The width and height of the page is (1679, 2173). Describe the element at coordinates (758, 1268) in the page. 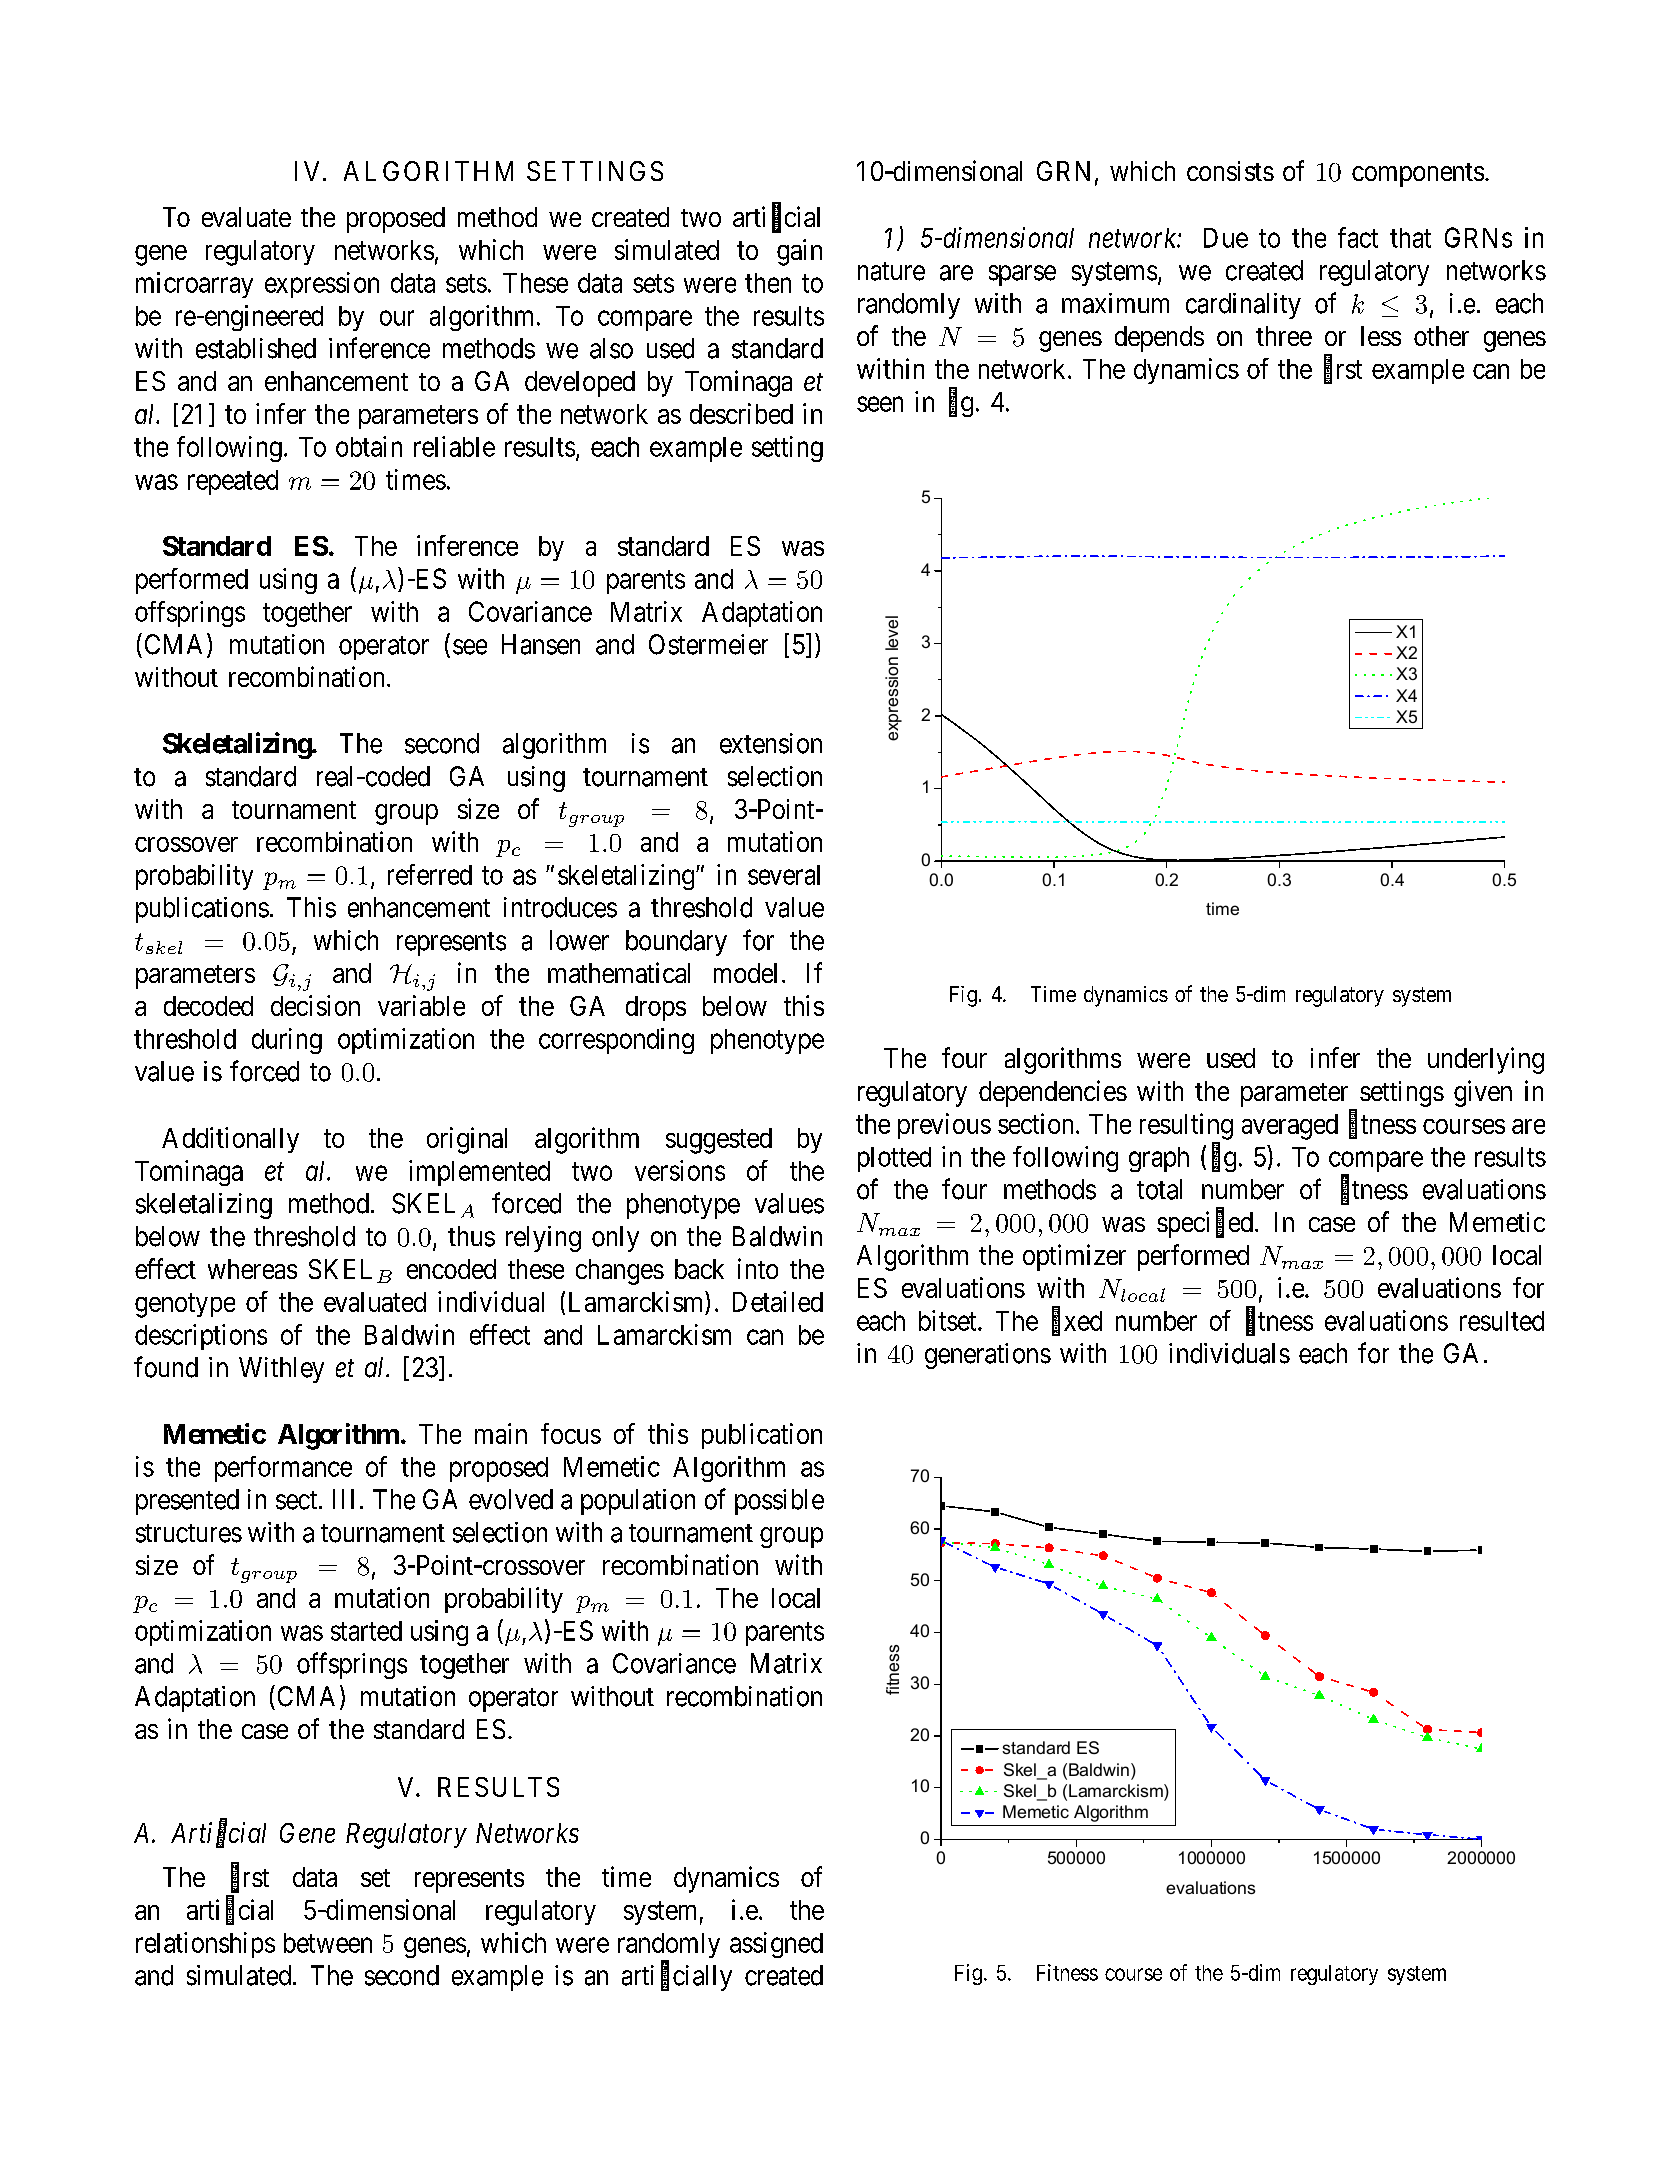

I see `into` at that location.
